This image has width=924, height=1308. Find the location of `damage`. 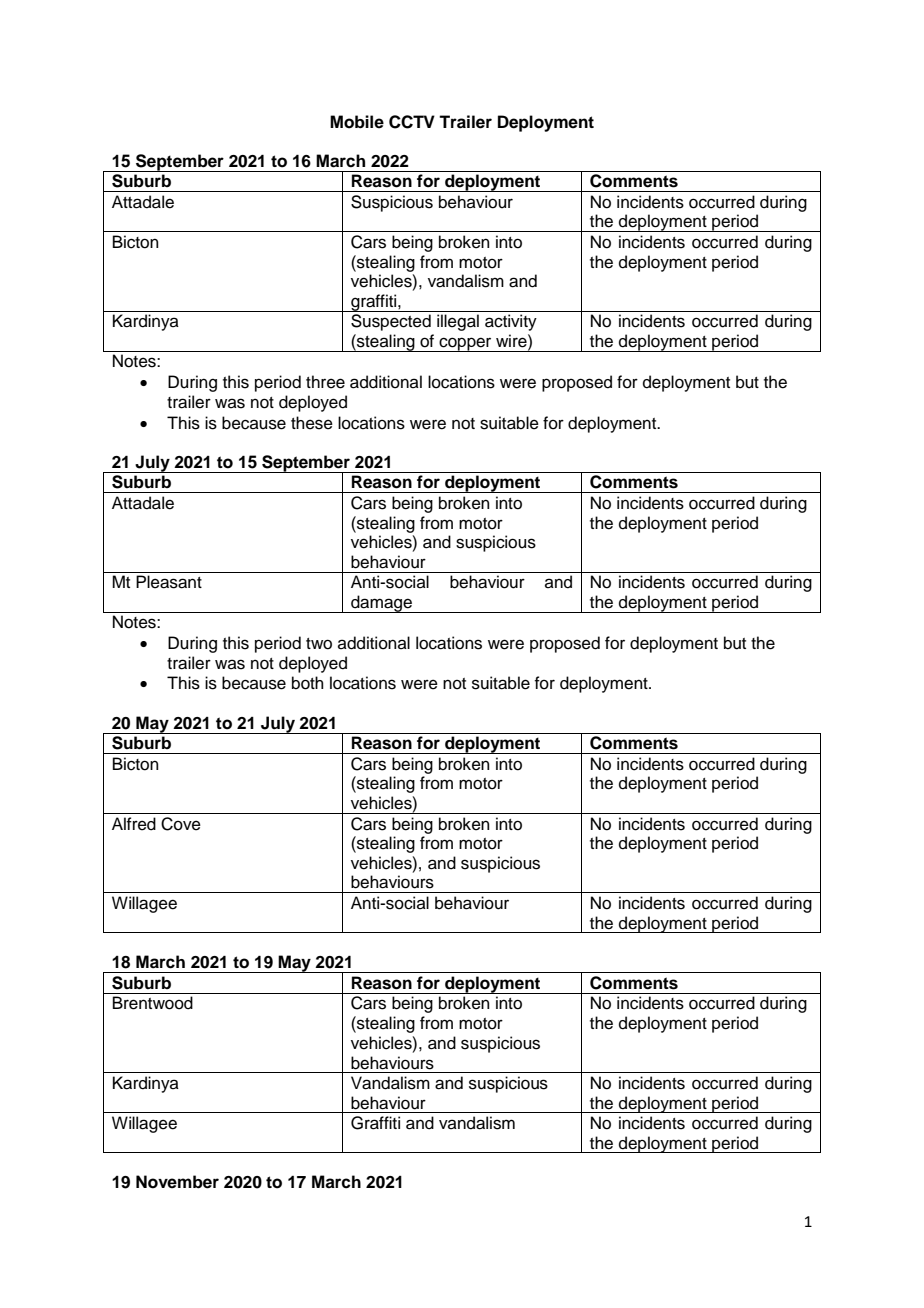

damage is located at coordinates (381, 604).
